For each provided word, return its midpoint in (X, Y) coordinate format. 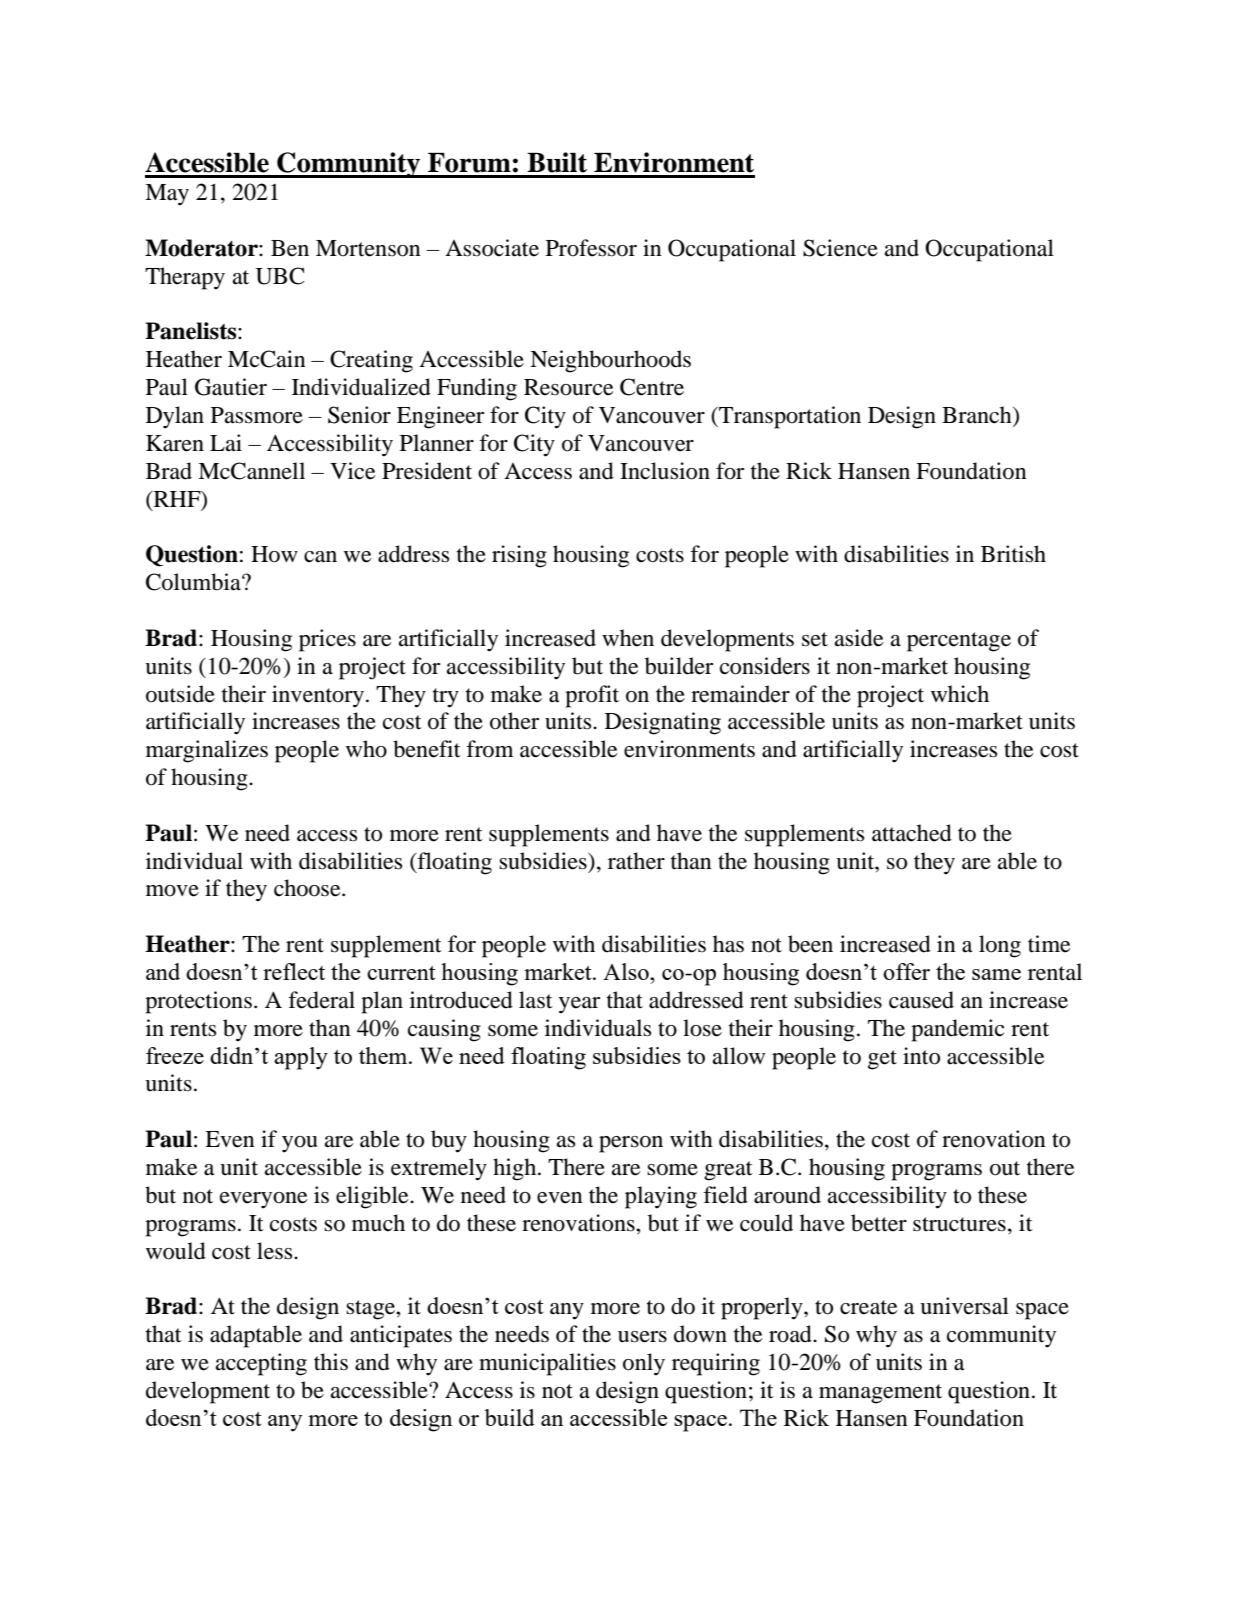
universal (964, 1306)
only (644, 1364)
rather (636, 861)
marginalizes (207, 751)
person (631, 1144)
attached (912, 833)
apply (301, 1058)
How (274, 554)
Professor (591, 248)
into (921, 1056)
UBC (280, 276)
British (1013, 554)
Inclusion (665, 471)
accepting (261, 1364)
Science (840, 248)
